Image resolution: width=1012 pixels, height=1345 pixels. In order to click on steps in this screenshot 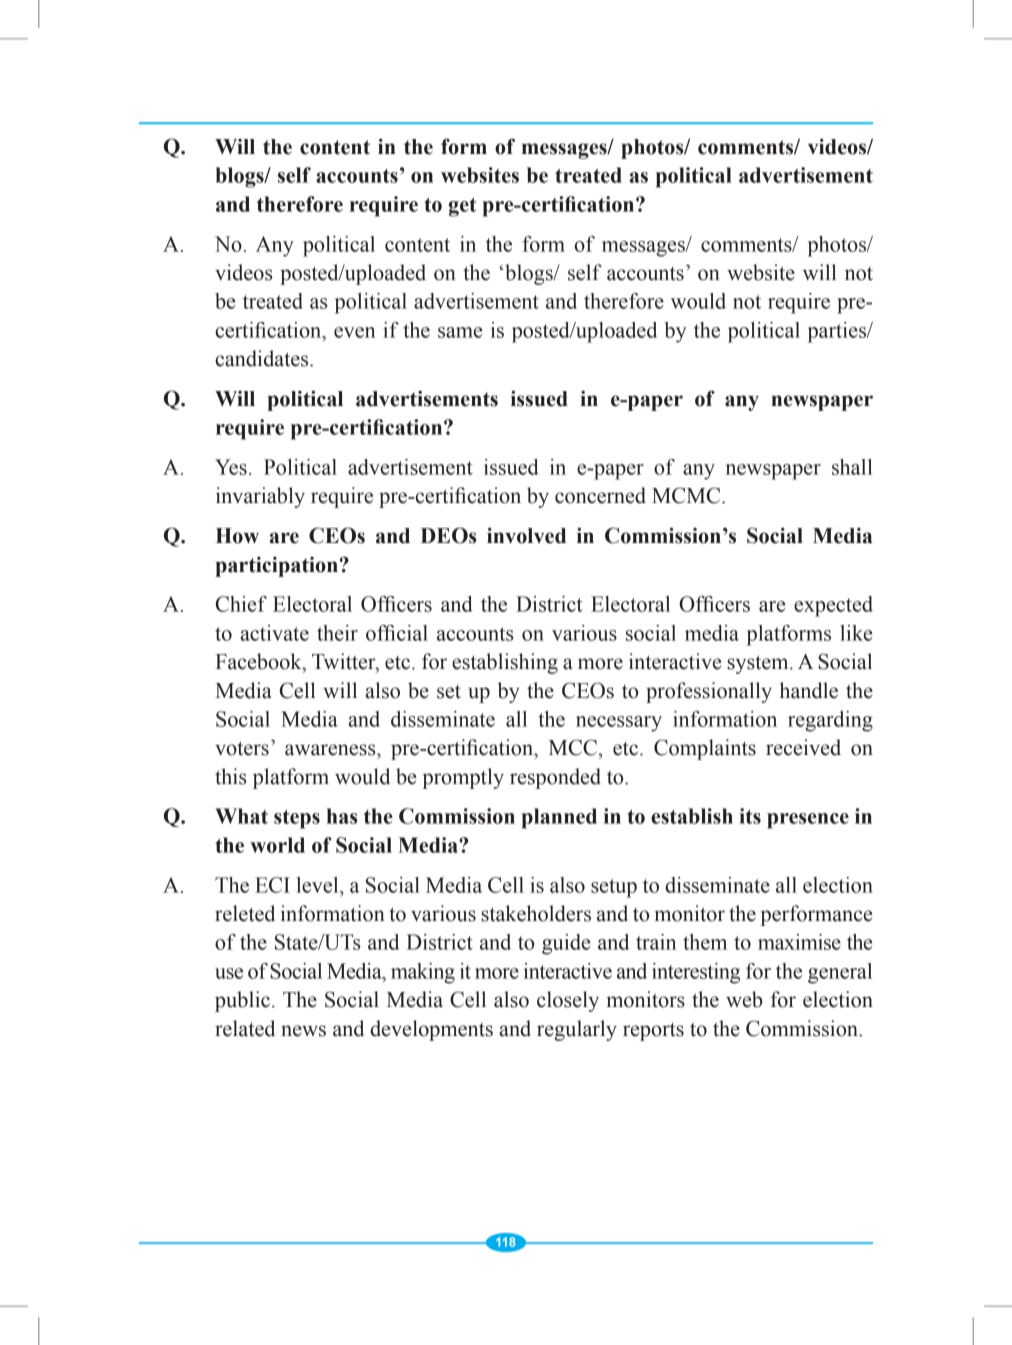, I will do `click(297, 819)`.
